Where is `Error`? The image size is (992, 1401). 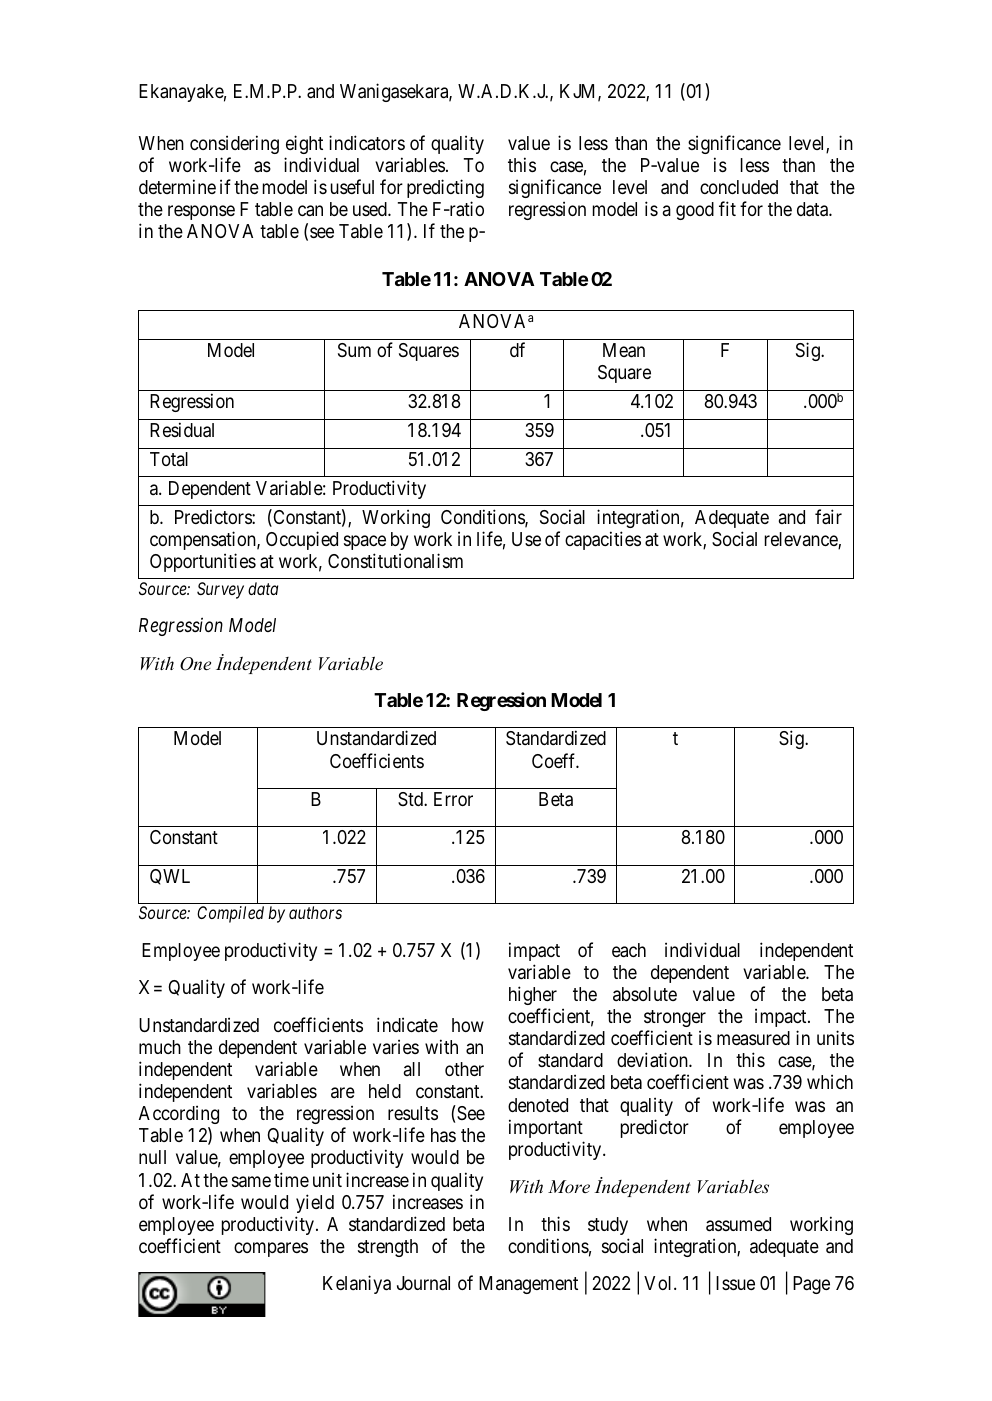
Error is located at coordinates (453, 799).
